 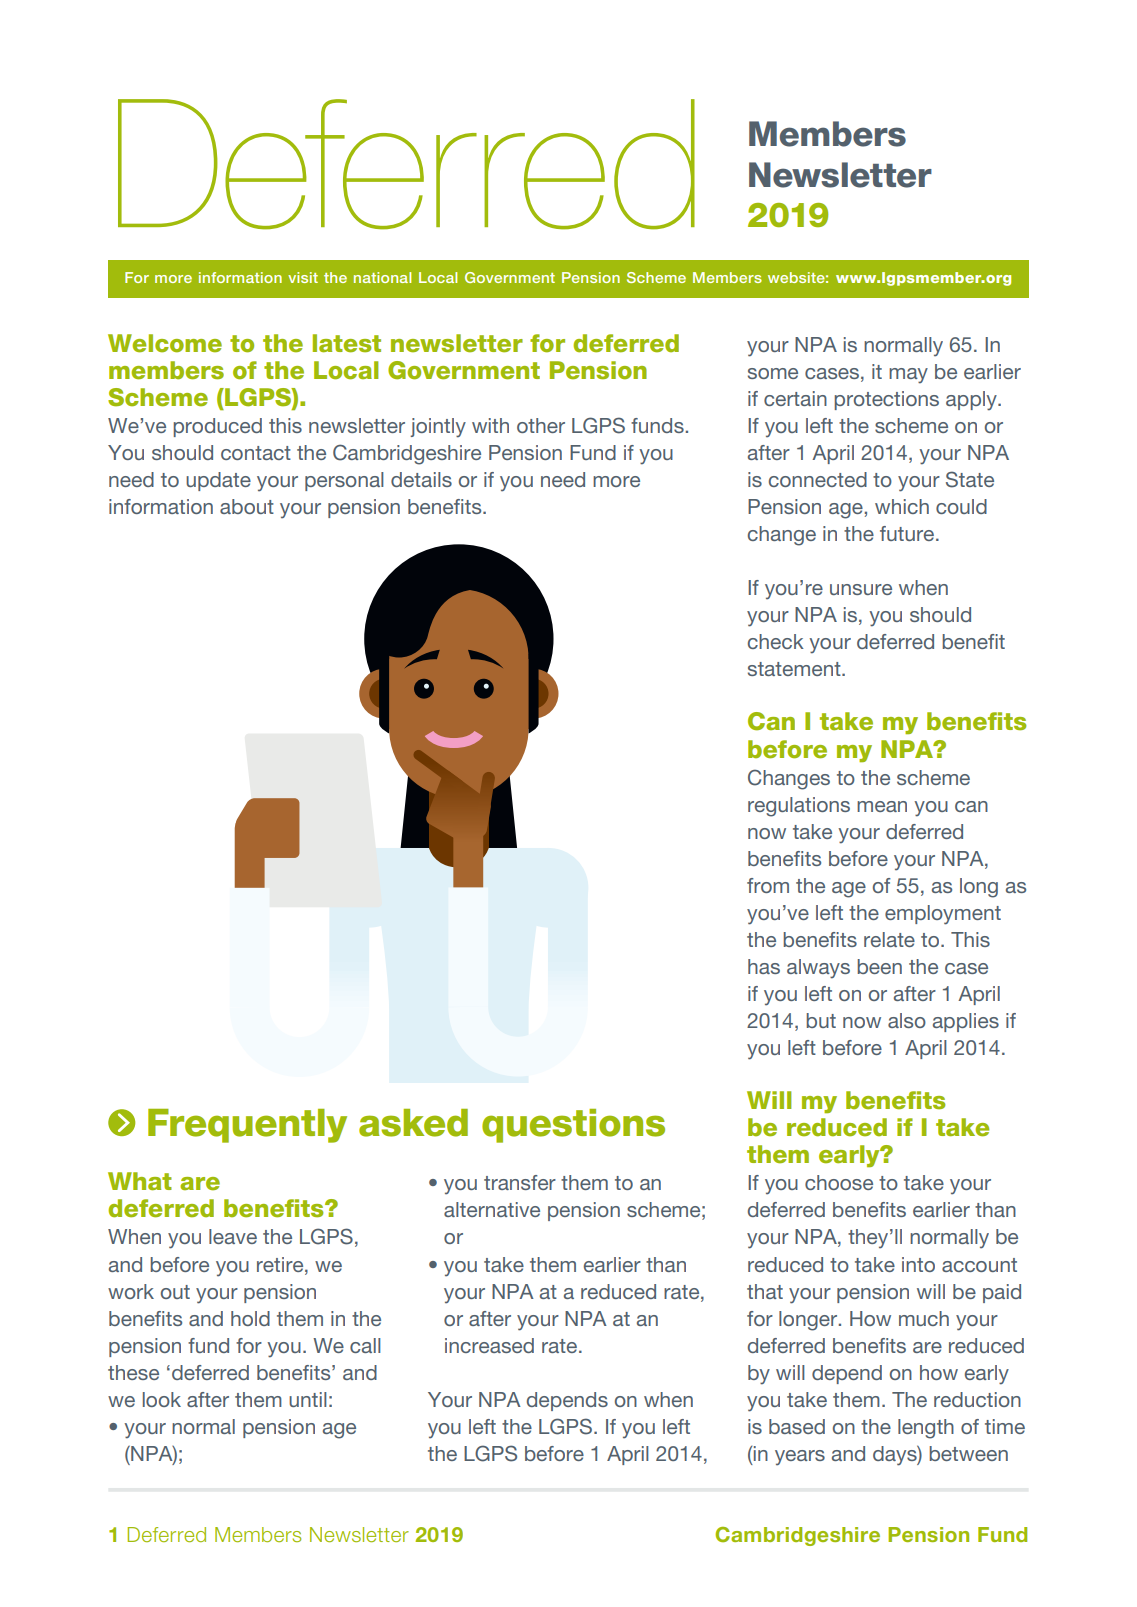 What do you see at coordinates (541, 425) in the screenshot?
I see `other` at bounding box center [541, 425].
